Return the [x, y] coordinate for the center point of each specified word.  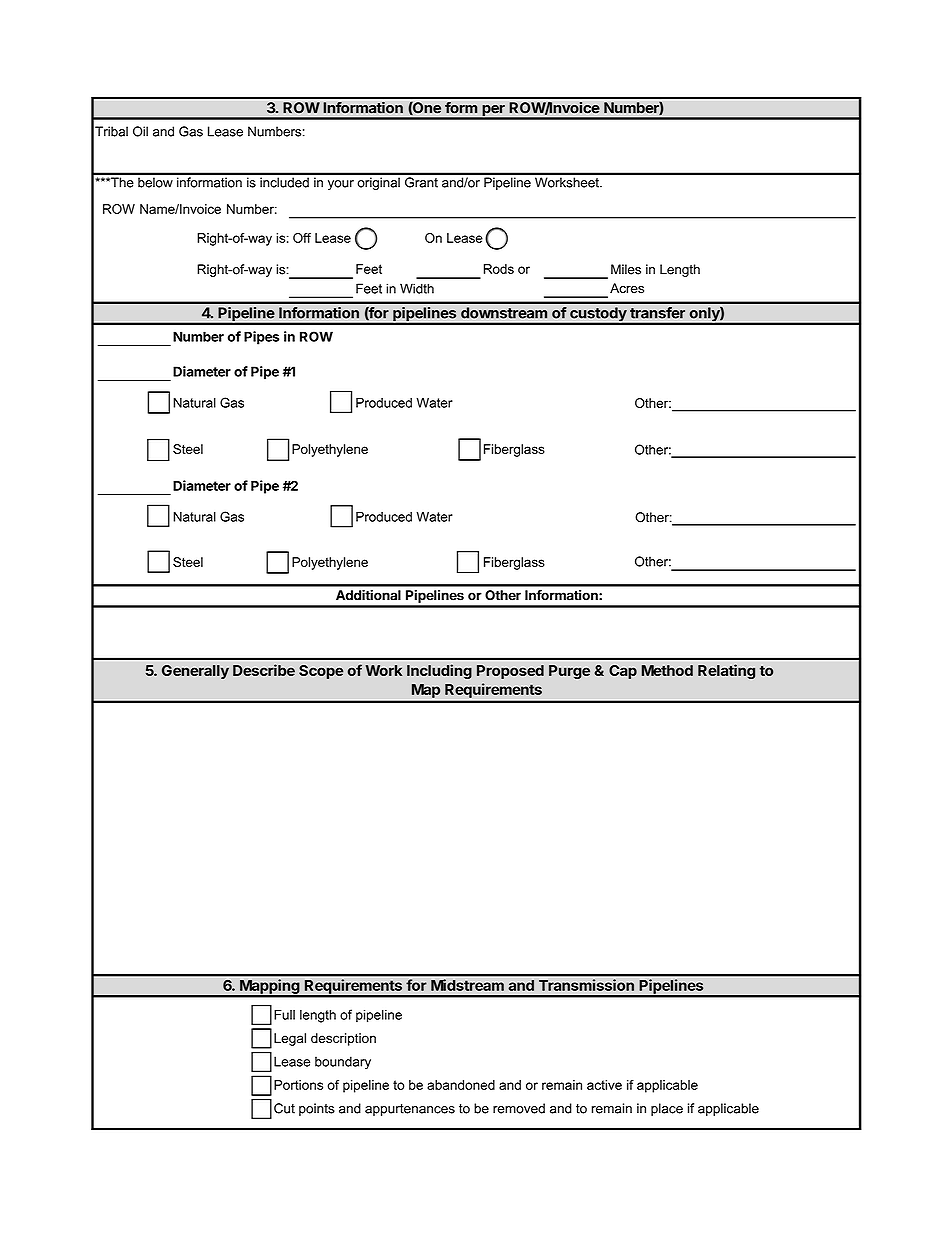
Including [439, 671]
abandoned [461, 1085]
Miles [626, 269]
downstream [504, 313]
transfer [657, 313]
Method [667, 670]
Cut [284, 1108]
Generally [195, 672]
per [493, 112]
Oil [140, 131]
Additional [368, 595]
